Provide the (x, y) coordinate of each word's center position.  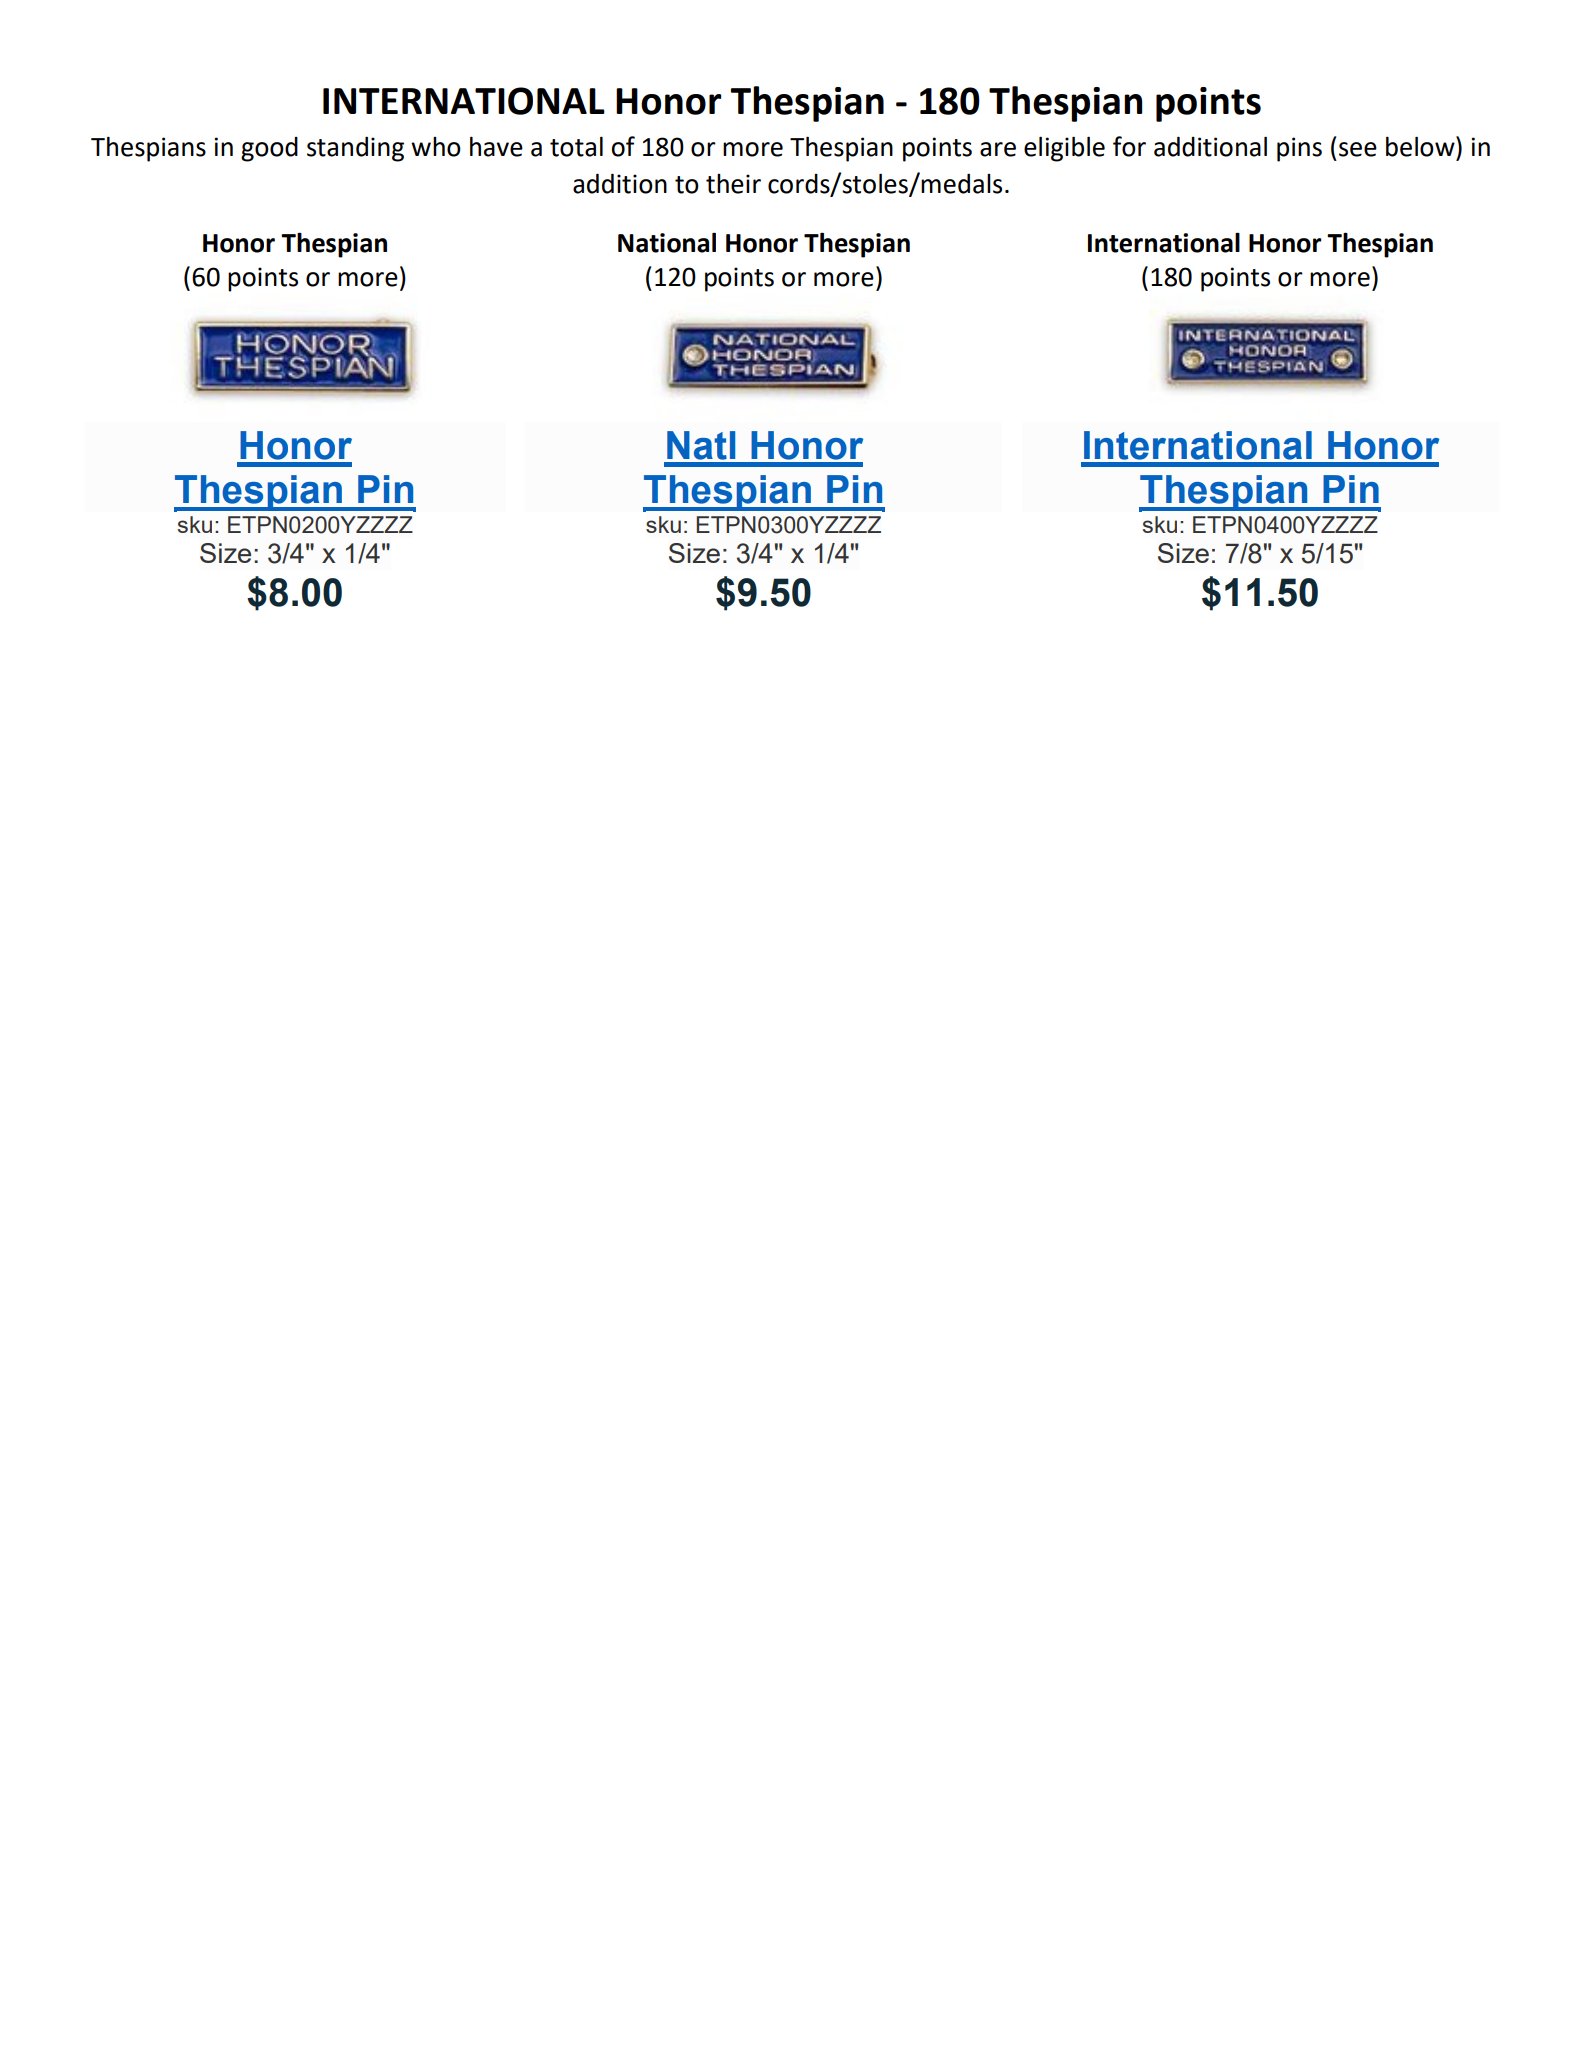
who (436, 147)
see (1358, 149)
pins (1299, 149)
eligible (1064, 149)
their (733, 184)
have (496, 147)
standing (355, 149)
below (1421, 146)
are (998, 149)
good (269, 149)
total (576, 147)
